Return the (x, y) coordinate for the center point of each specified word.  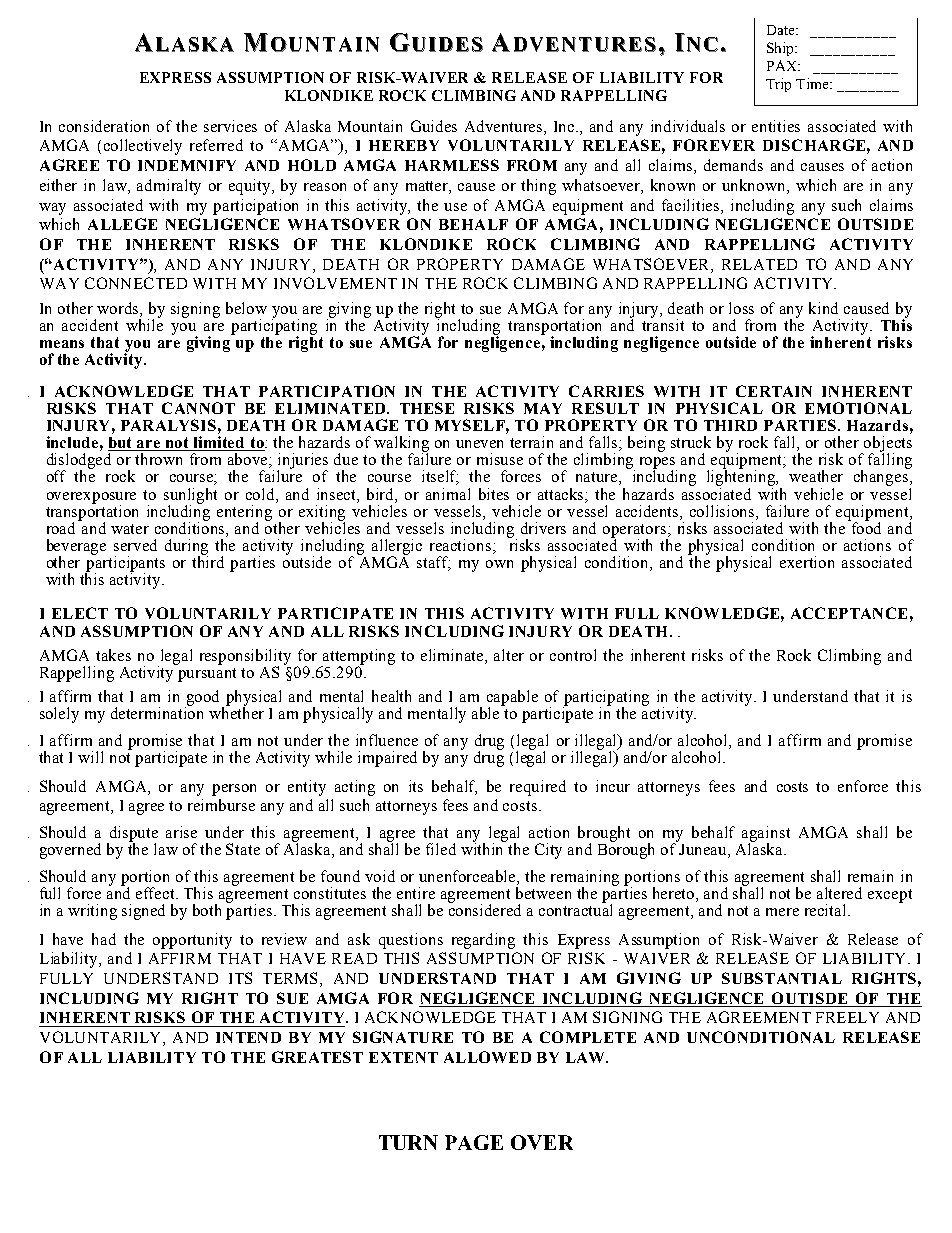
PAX (783, 65)
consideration (104, 126)
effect (156, 893)
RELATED (759, 264)
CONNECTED (136, 283)
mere (782, 912)
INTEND (248, 1037)
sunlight (190, 497)
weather (816, 476)
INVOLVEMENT (335, 283)
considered (485, 909)
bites (494, 494)
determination (157, 712)
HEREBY (404, 145)
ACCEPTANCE (849, 613)
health (391, 696)
